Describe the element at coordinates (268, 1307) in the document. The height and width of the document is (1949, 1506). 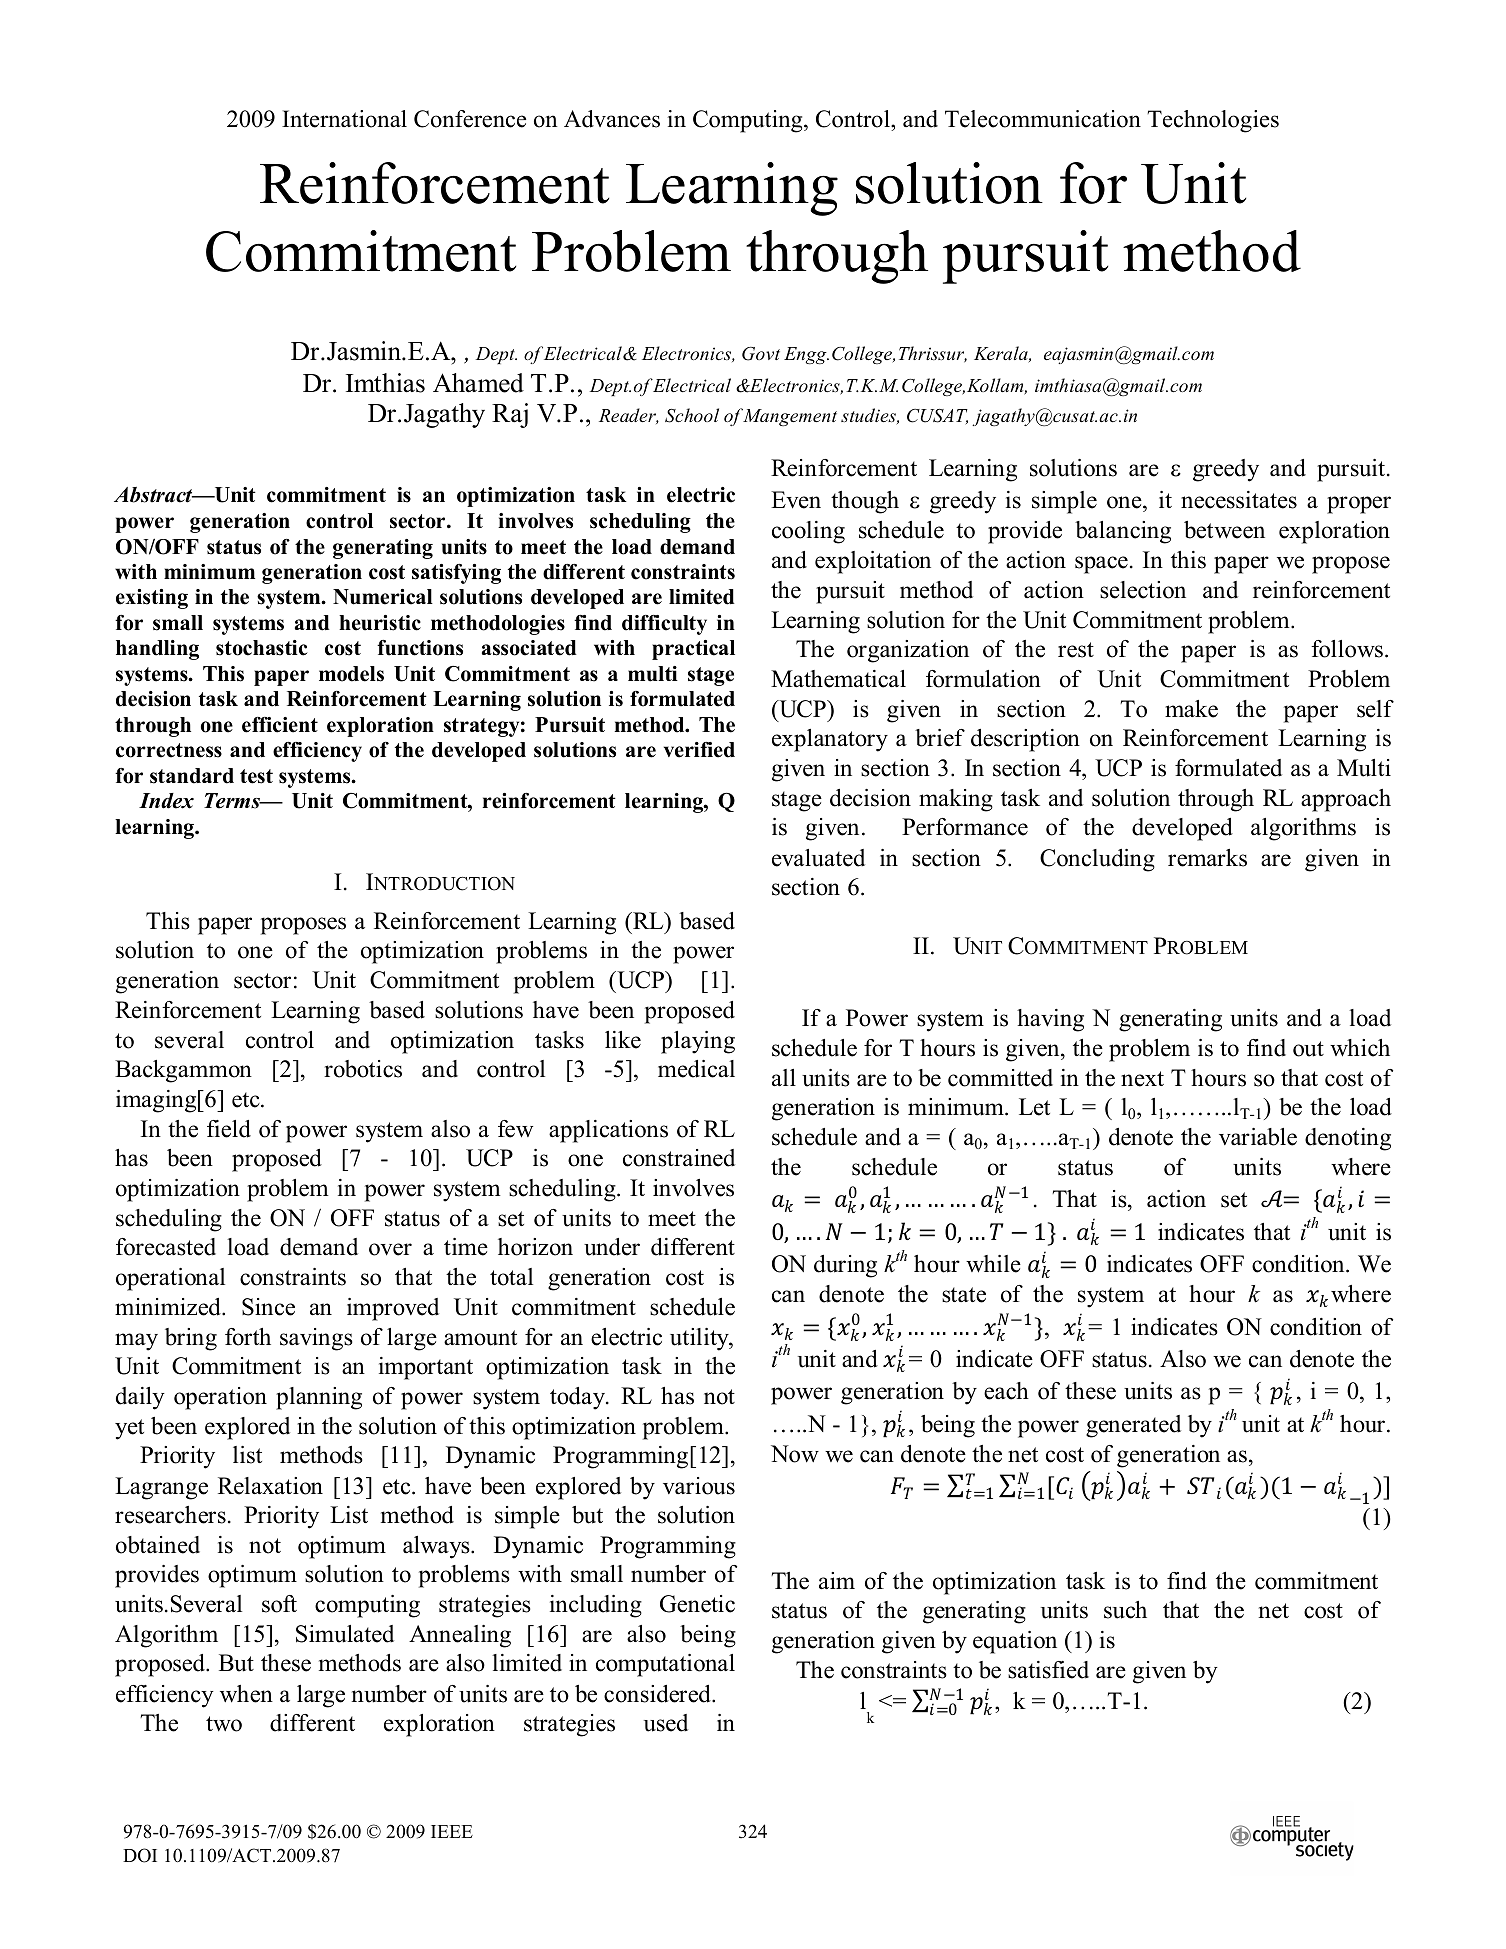
I see `Since` at that location.
